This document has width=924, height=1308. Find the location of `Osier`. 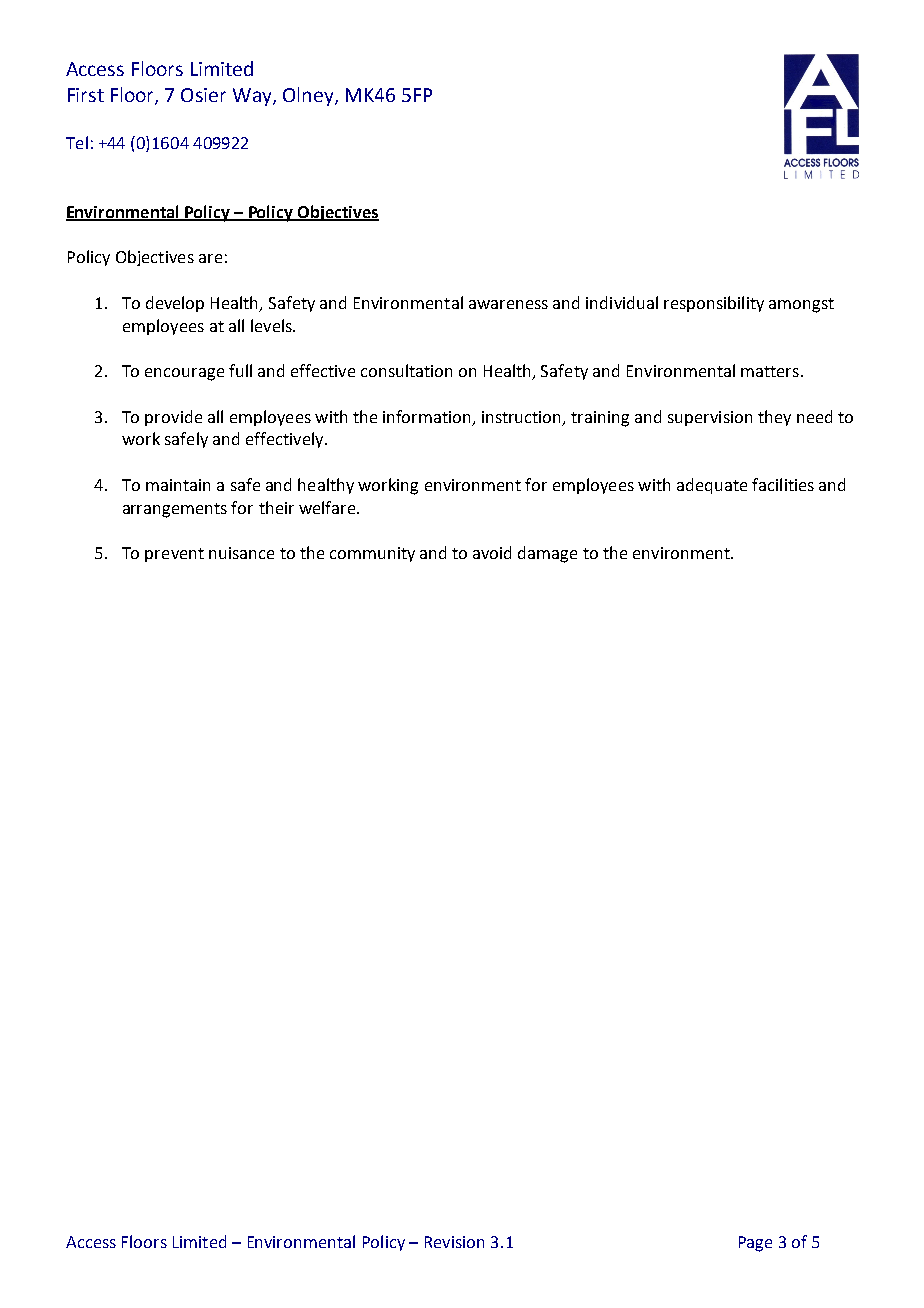

Osier is located at coordinates (203, 95).
